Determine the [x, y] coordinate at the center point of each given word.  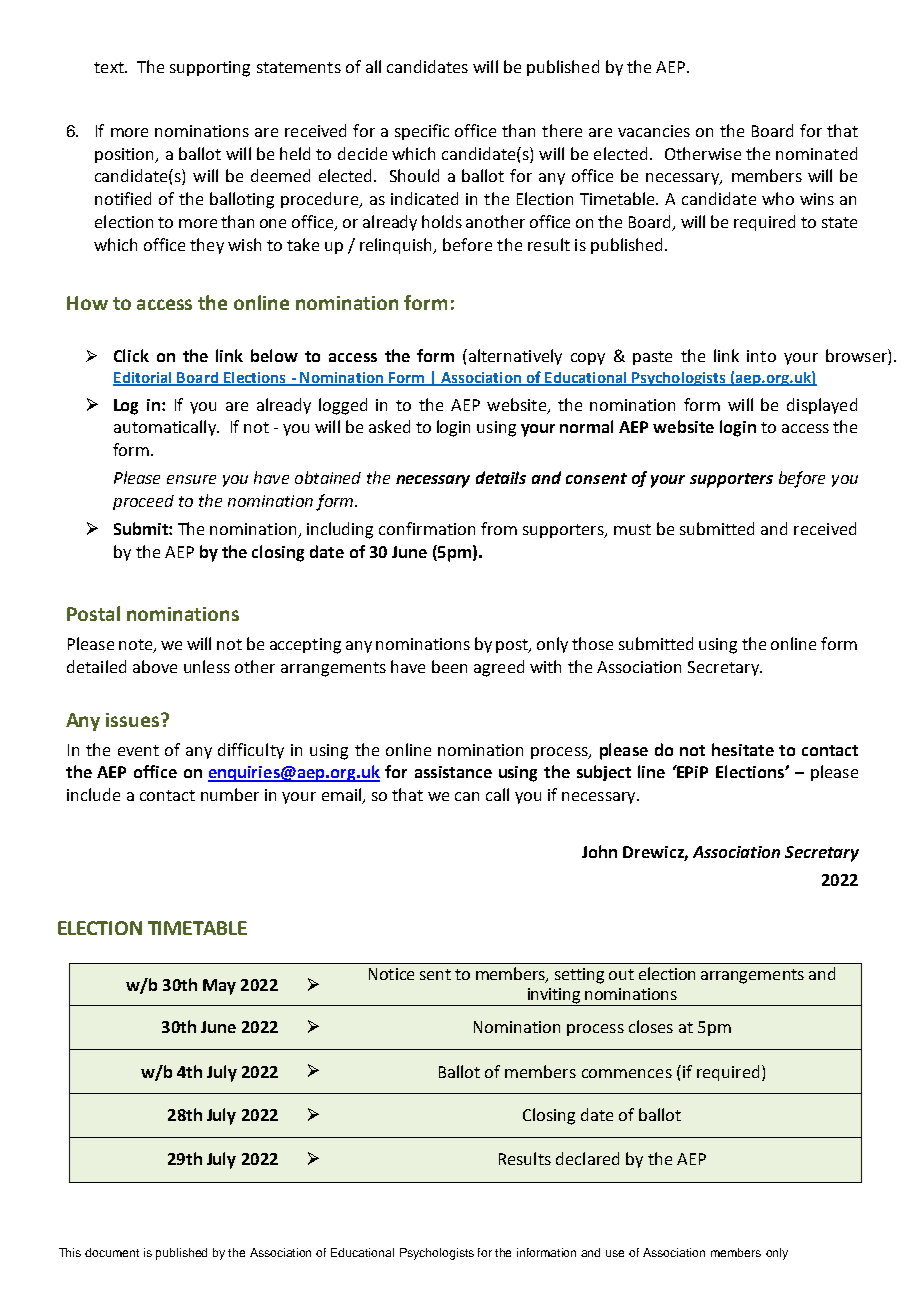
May [219, 987]
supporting [210, 69]
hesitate [743, 749]
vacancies [654, 131]
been [449, 666]
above [155, 666]
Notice [391, 974]
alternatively [514, 357]
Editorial [143, 378]
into [761, 356]
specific [422, 132]
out [621, 974]
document [112, 1252]
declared [587, 1158]
